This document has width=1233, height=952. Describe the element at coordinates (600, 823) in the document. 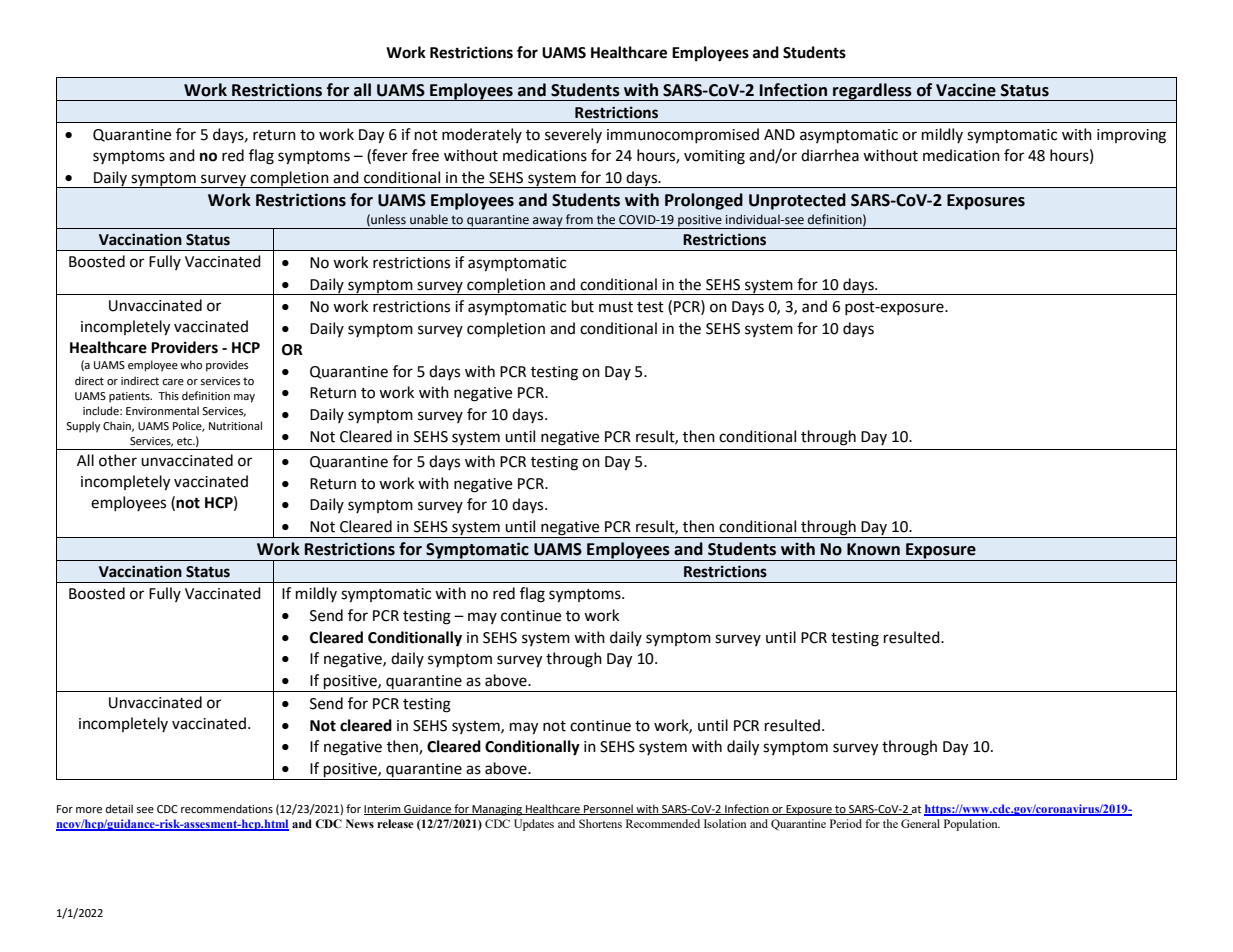

I see `Shortens` at that location.
